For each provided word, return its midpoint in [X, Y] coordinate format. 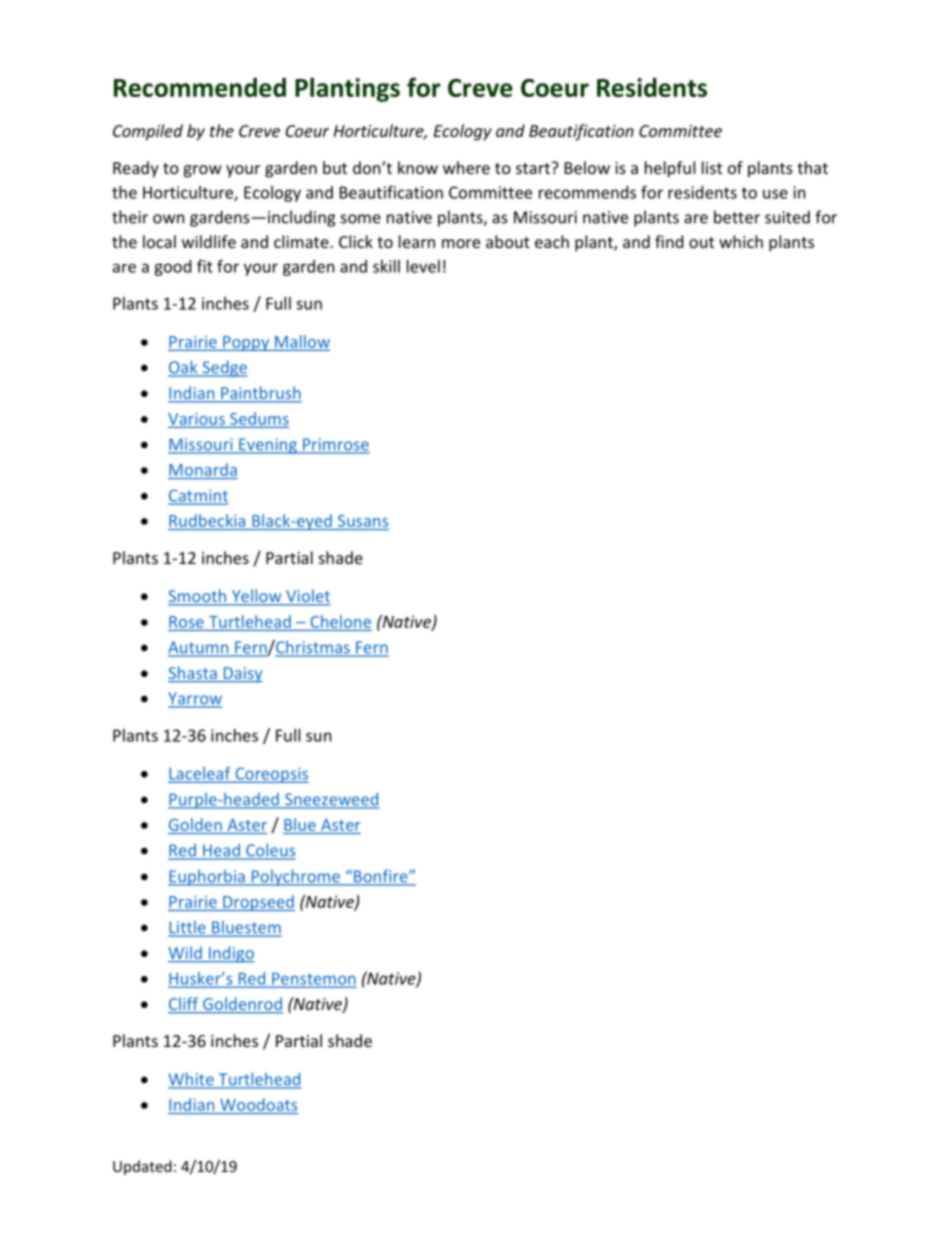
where [466, 167]
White [192, 1080]
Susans [363, 521]
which [741, 241]
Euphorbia [207, 877]
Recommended [200, 87]
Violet [307, 597]
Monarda [203, 469]
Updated [142, 1167]
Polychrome [295, 877]
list [712, 167]
